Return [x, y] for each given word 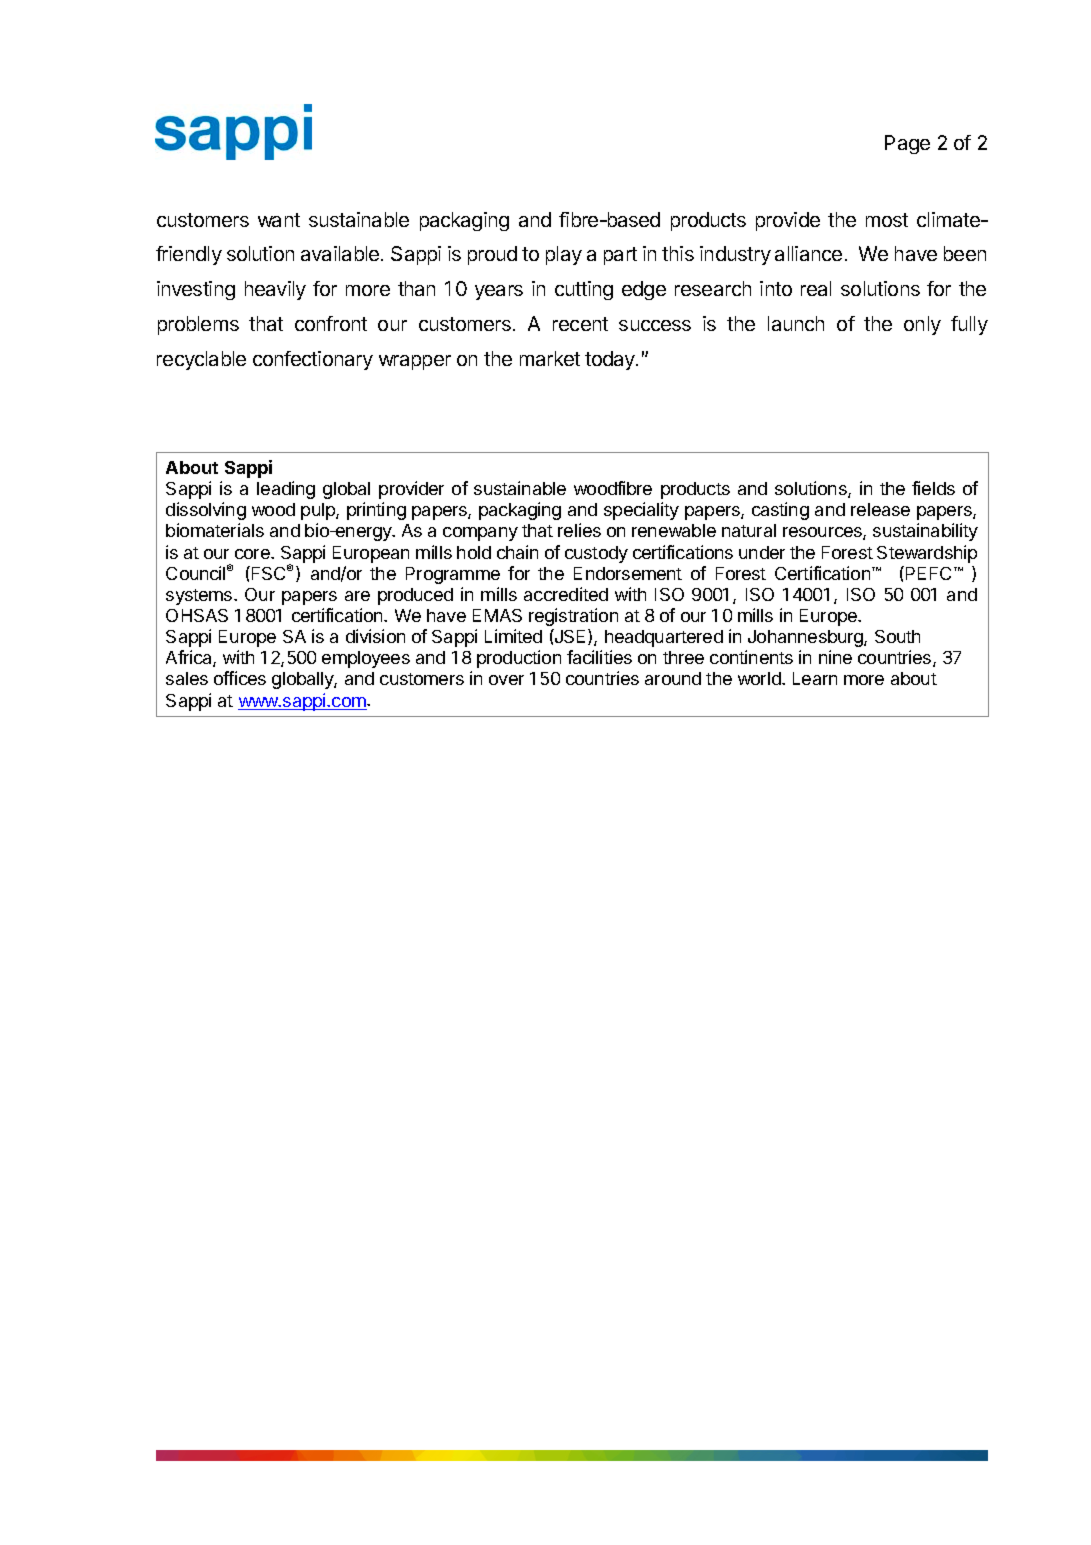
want [279, 220]
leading [286, 490]
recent [580, 324]
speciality [641, 511]
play [564, 255]
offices [240, 678]
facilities [599, 657]
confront [331, 323]
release [880, 509]
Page [907, 144]
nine [835, 657]
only [922, 325]
